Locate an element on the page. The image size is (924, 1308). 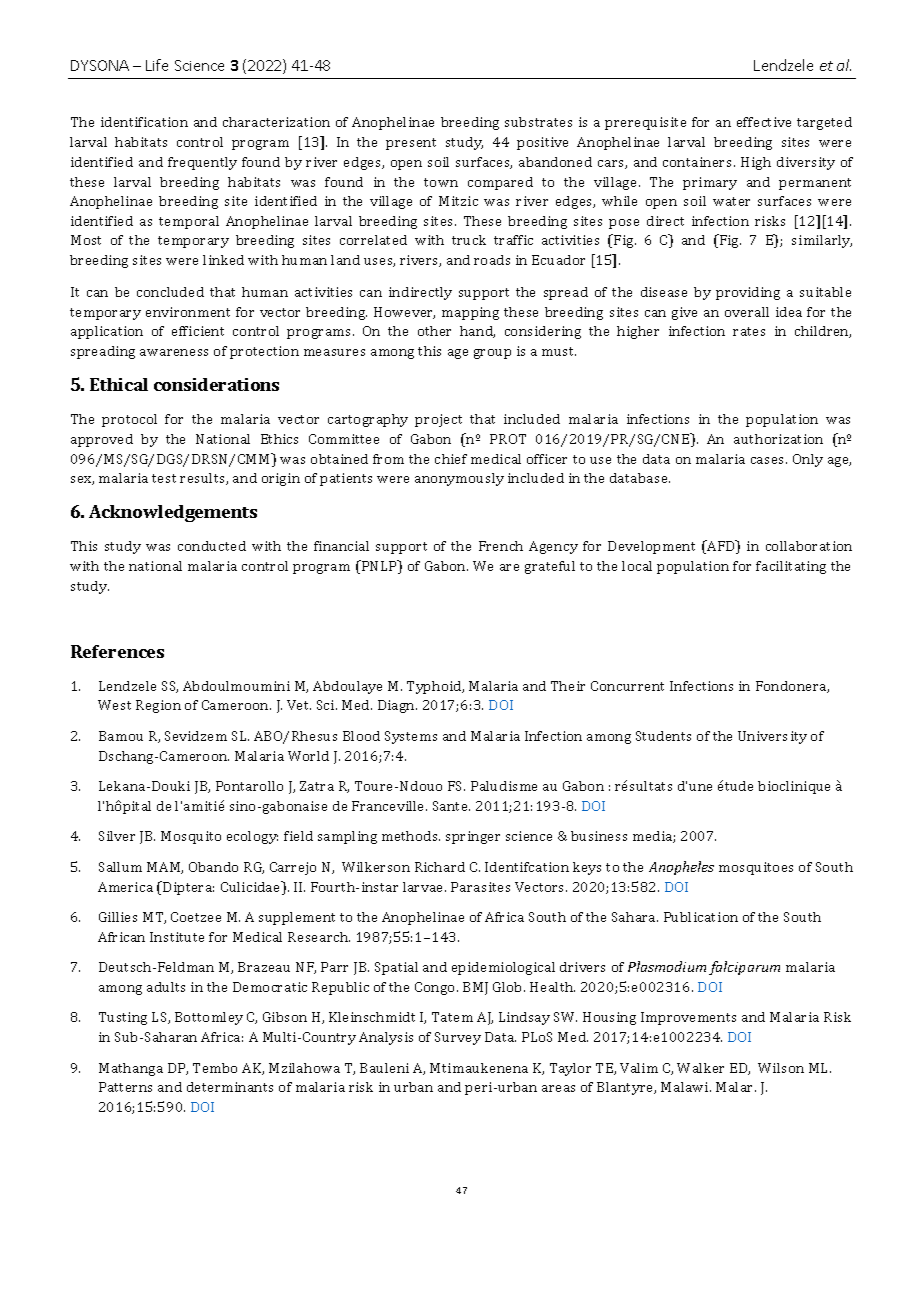
authorization is located at coordinates (778, 439).
